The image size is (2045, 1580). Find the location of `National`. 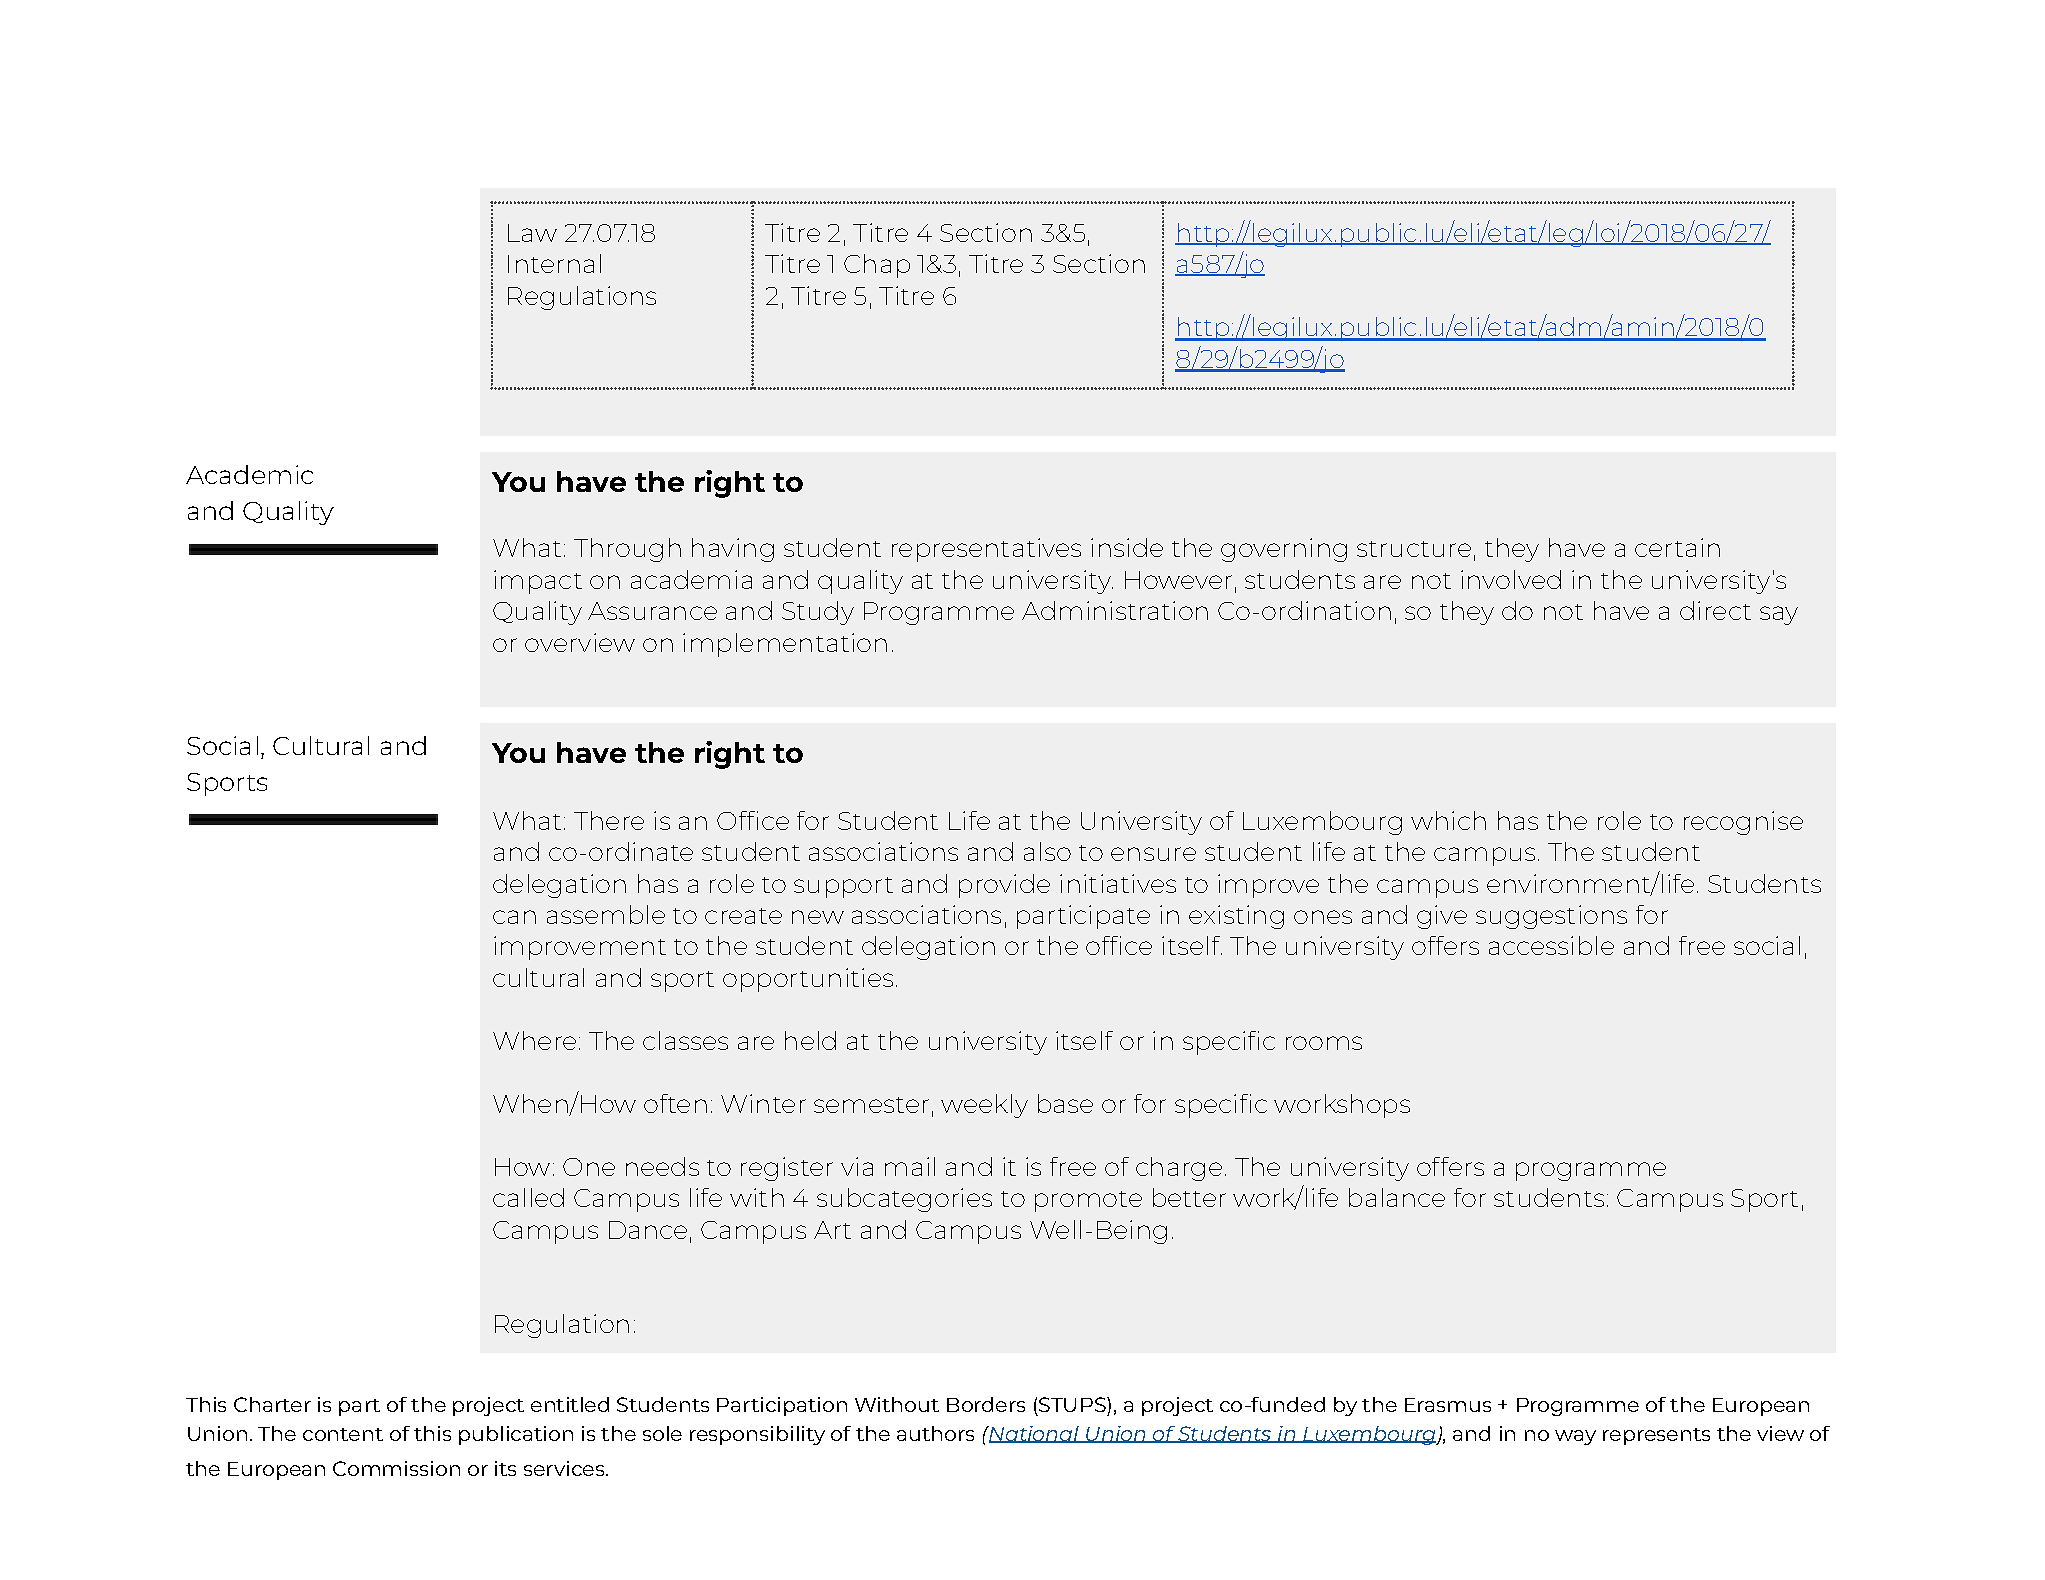

National is located at coordinates (1034, 1434).
